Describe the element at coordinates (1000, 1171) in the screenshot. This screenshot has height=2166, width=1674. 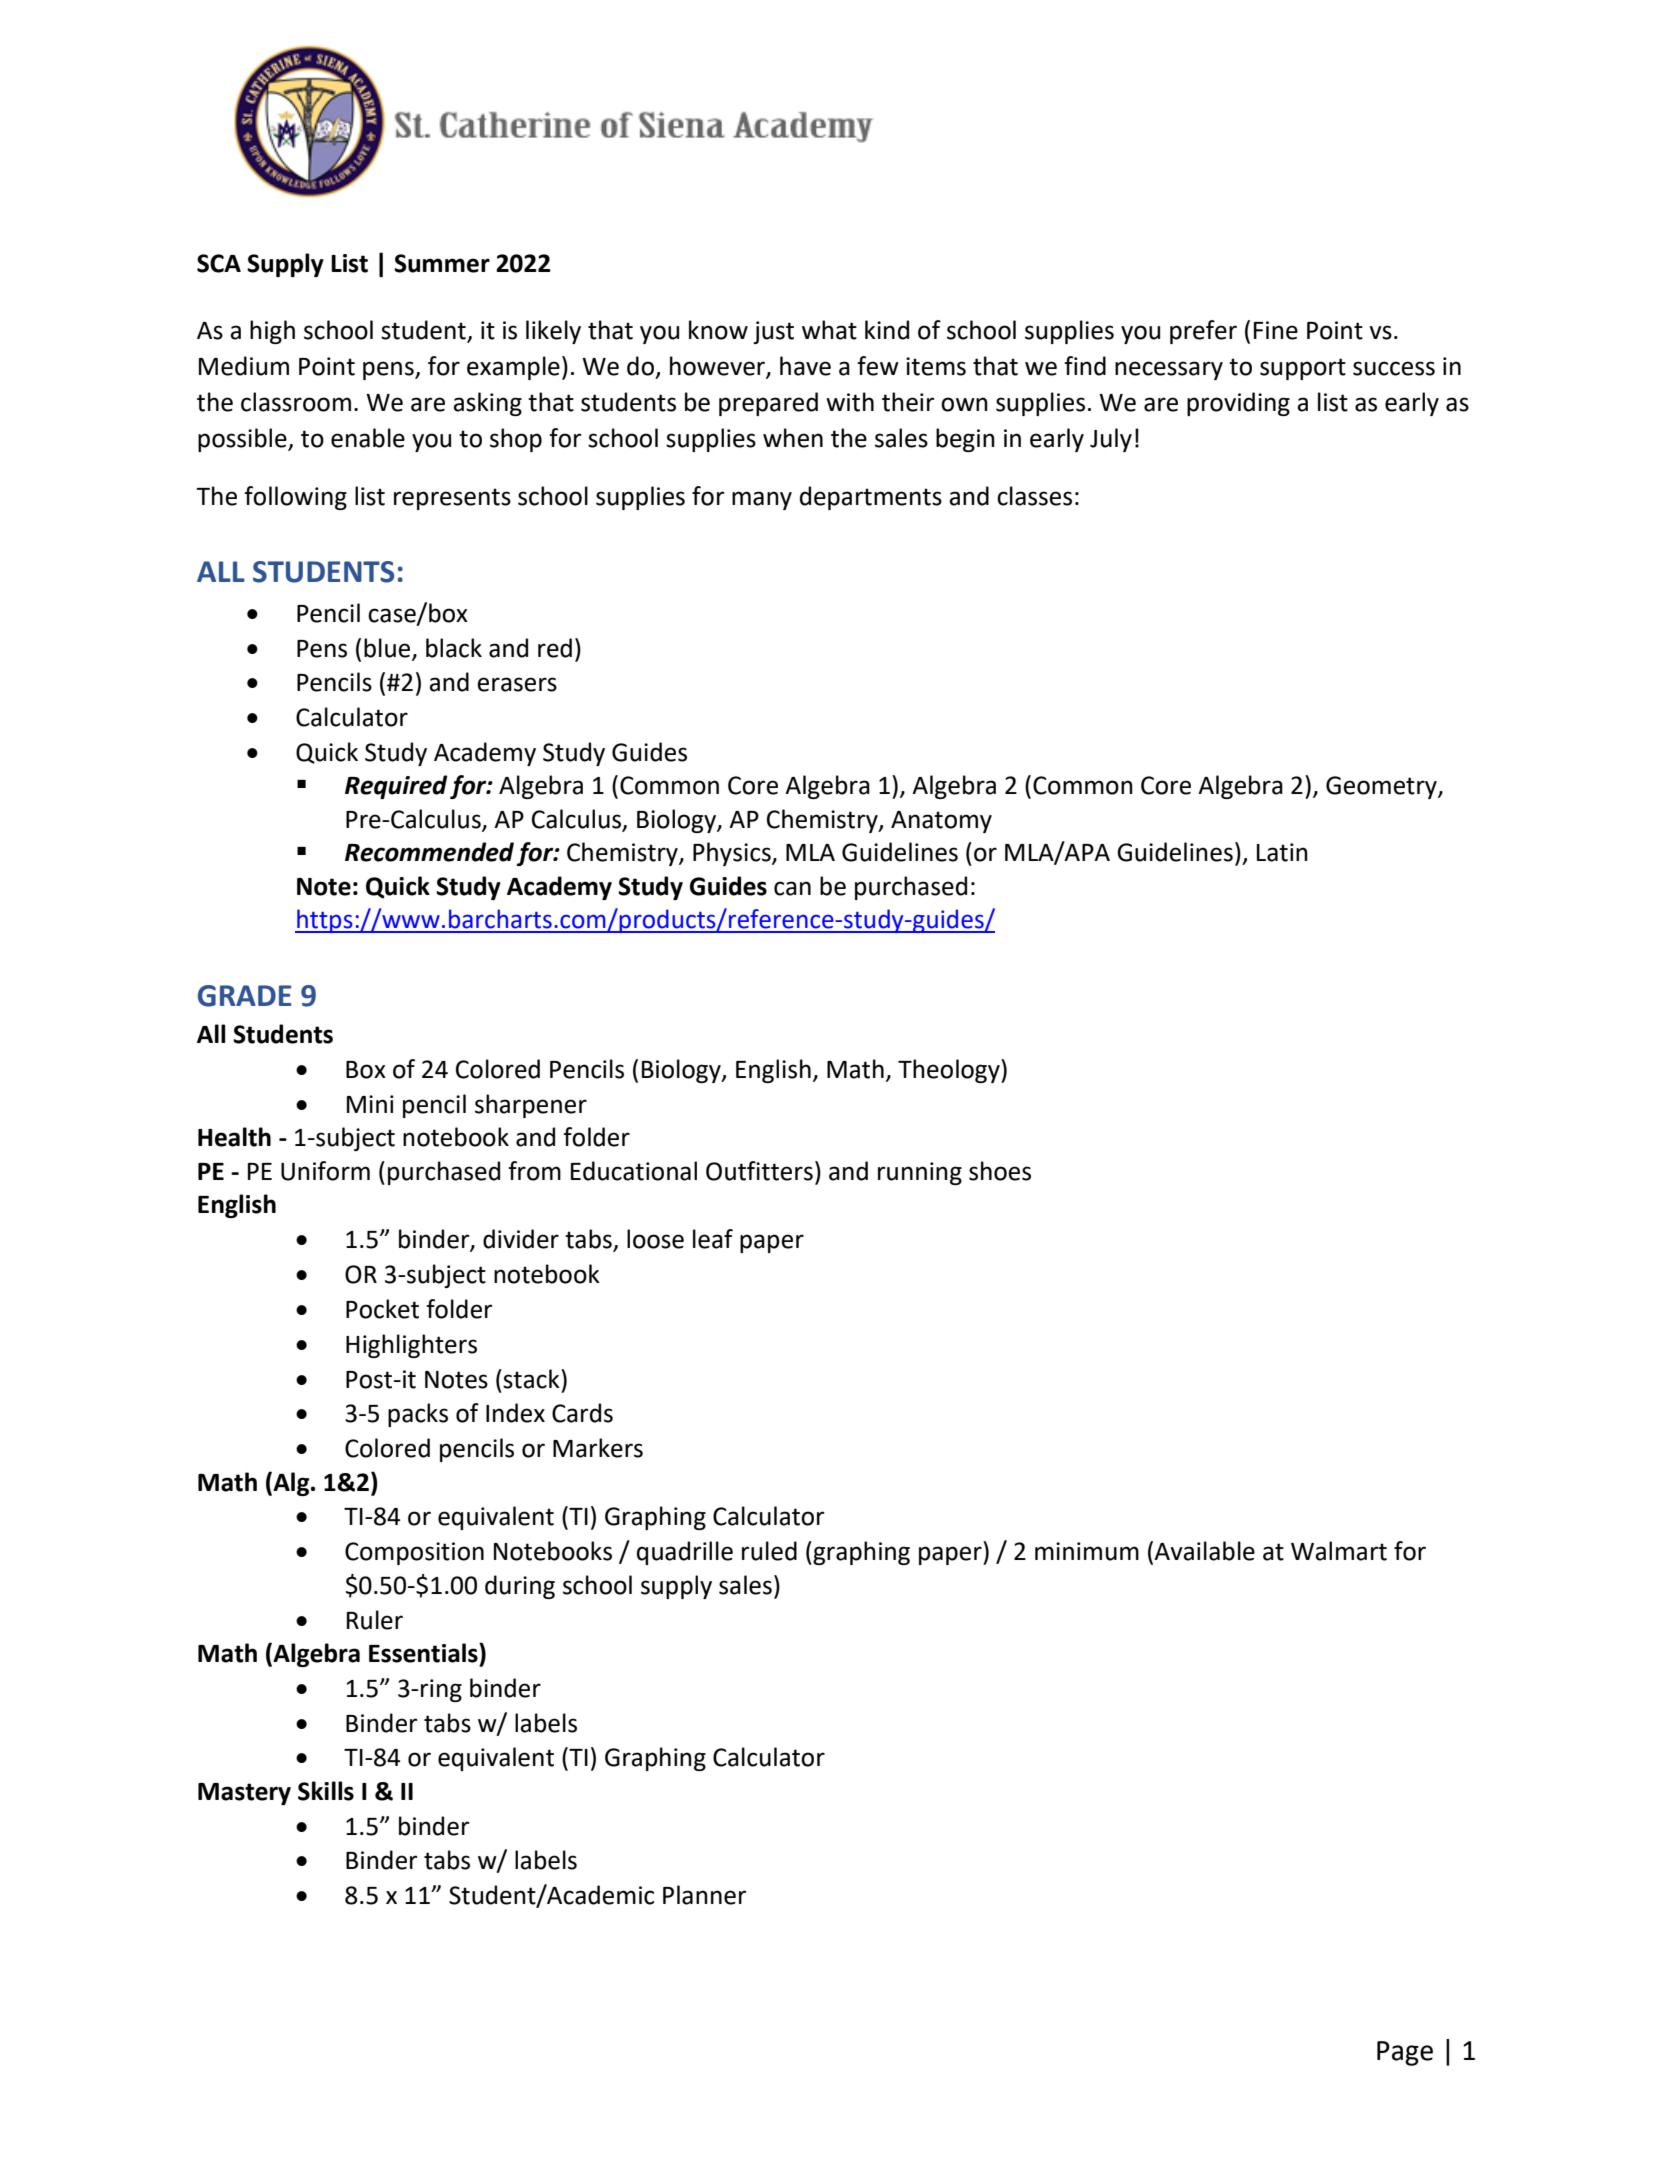
I see `shoes` at that location.
